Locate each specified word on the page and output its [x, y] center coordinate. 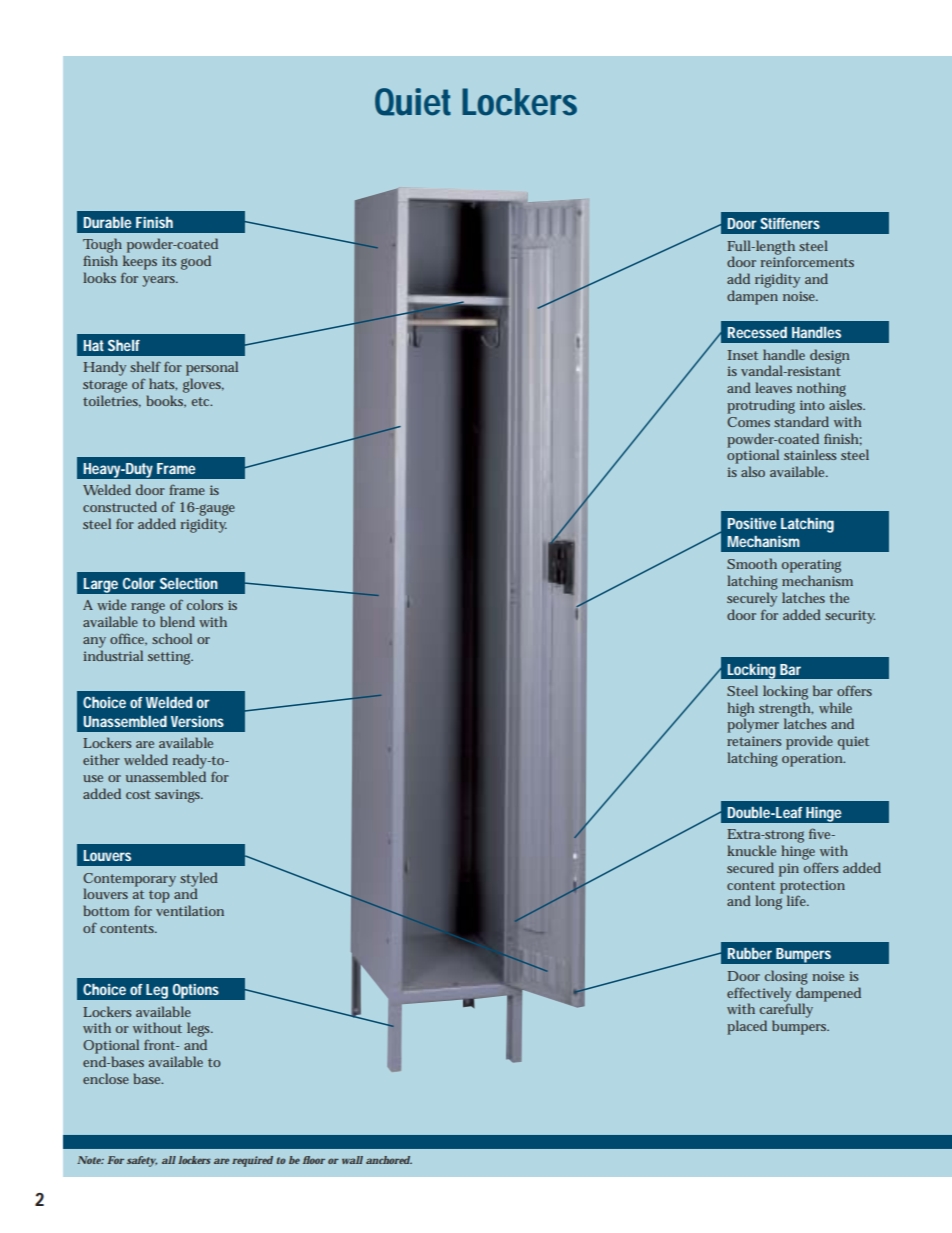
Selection [189, 583]
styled [199, 880]
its [169, 261]
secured [750, 867]
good [196, 262]
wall [352, 1160]
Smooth [752, 563]
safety [142, 1161]
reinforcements [807, 261]
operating [811, 566]
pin [789, 870]
